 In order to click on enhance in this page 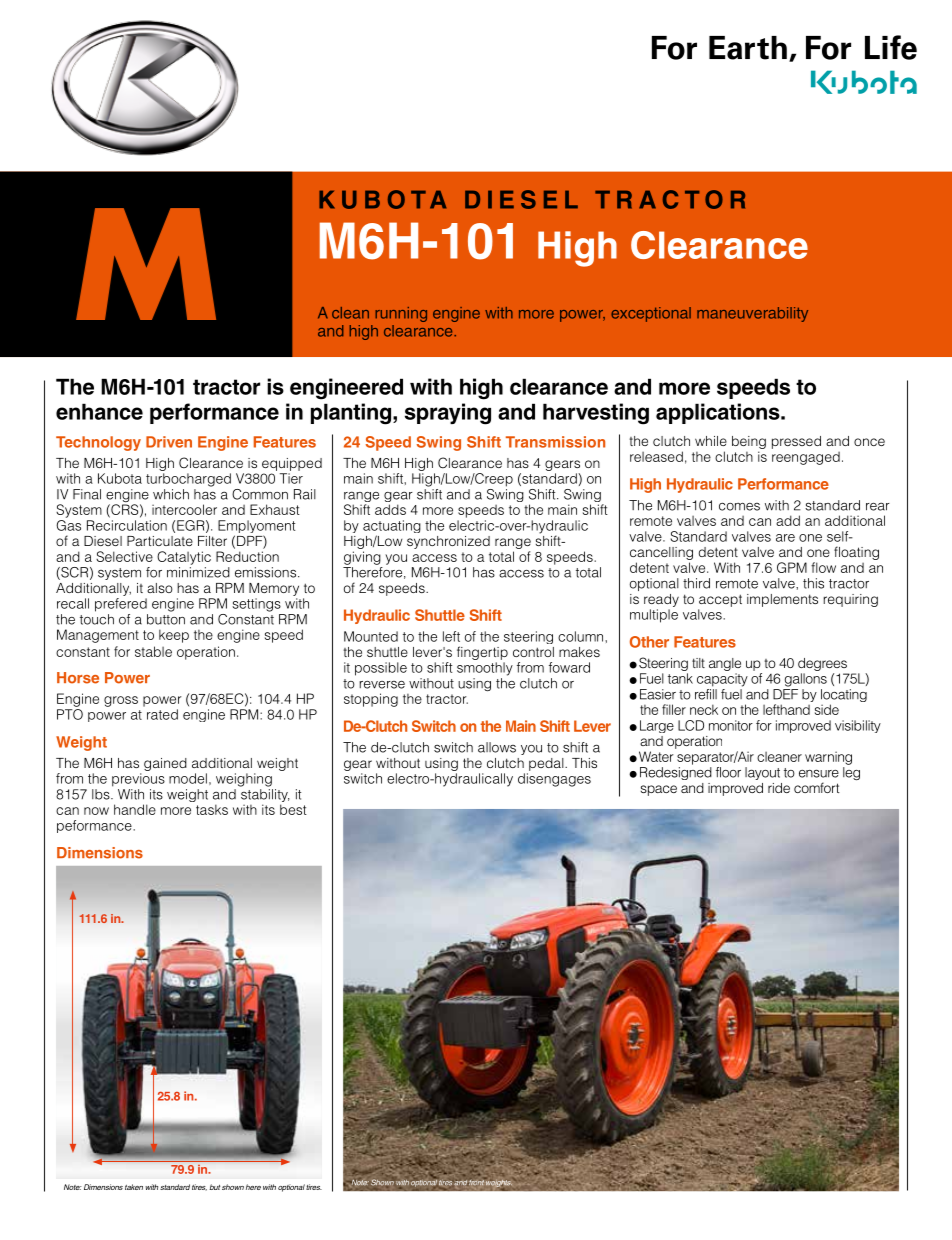, I will do `click(99, 411)`.
